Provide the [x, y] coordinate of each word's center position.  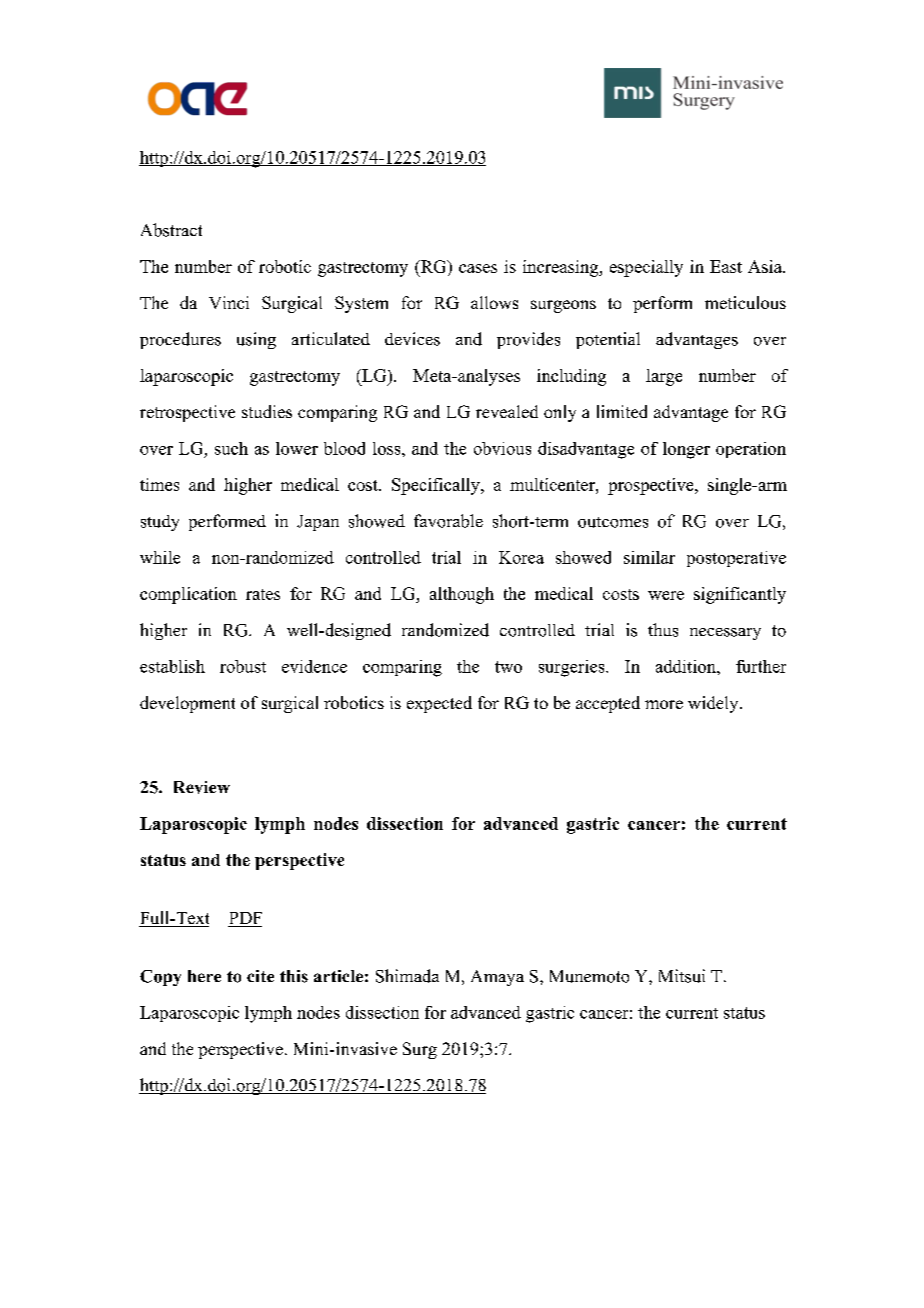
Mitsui [682, 976]
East [726, 266]
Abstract [171, 230]
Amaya [497, 978]
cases [478, 268]
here [204, 976]
